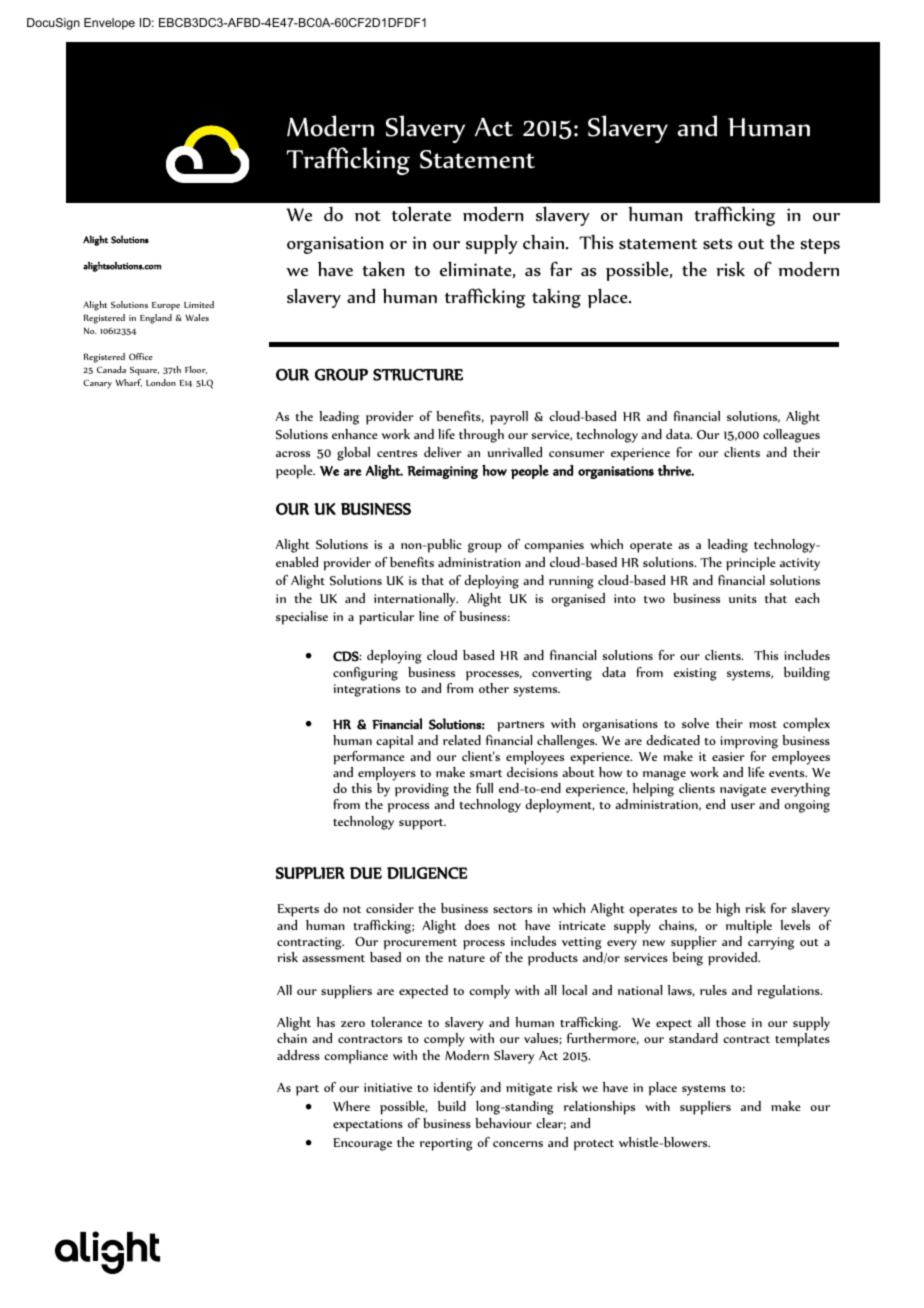 The width and height of the page is (924, 1308). I want to click on sets, so click(717, 244).
